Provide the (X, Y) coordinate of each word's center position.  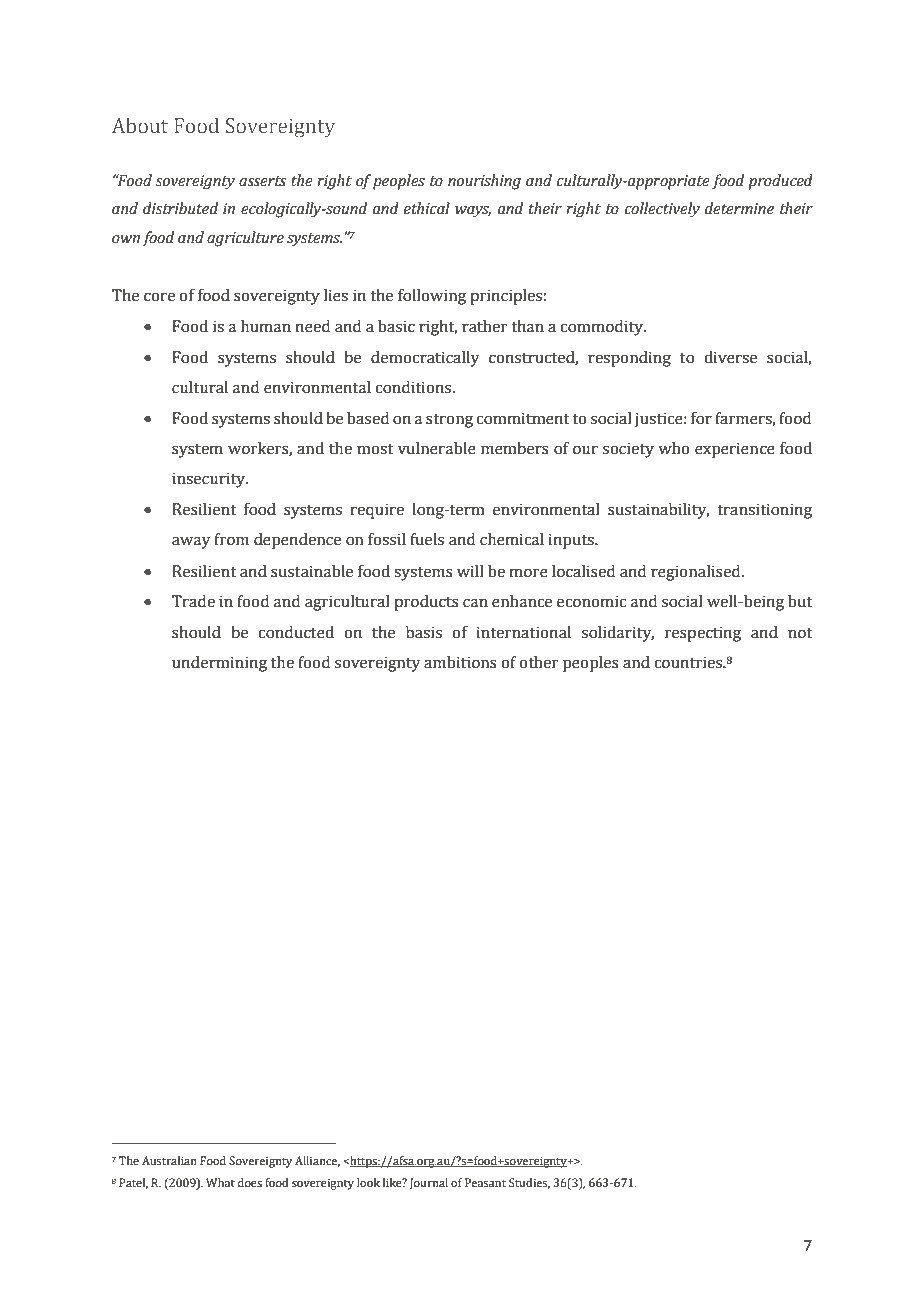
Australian (169, 1160)
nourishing (484, 182)
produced (780, 182)
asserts (262, 181)
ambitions (460, 662)
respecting (703, 634)
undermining (219, 664)
